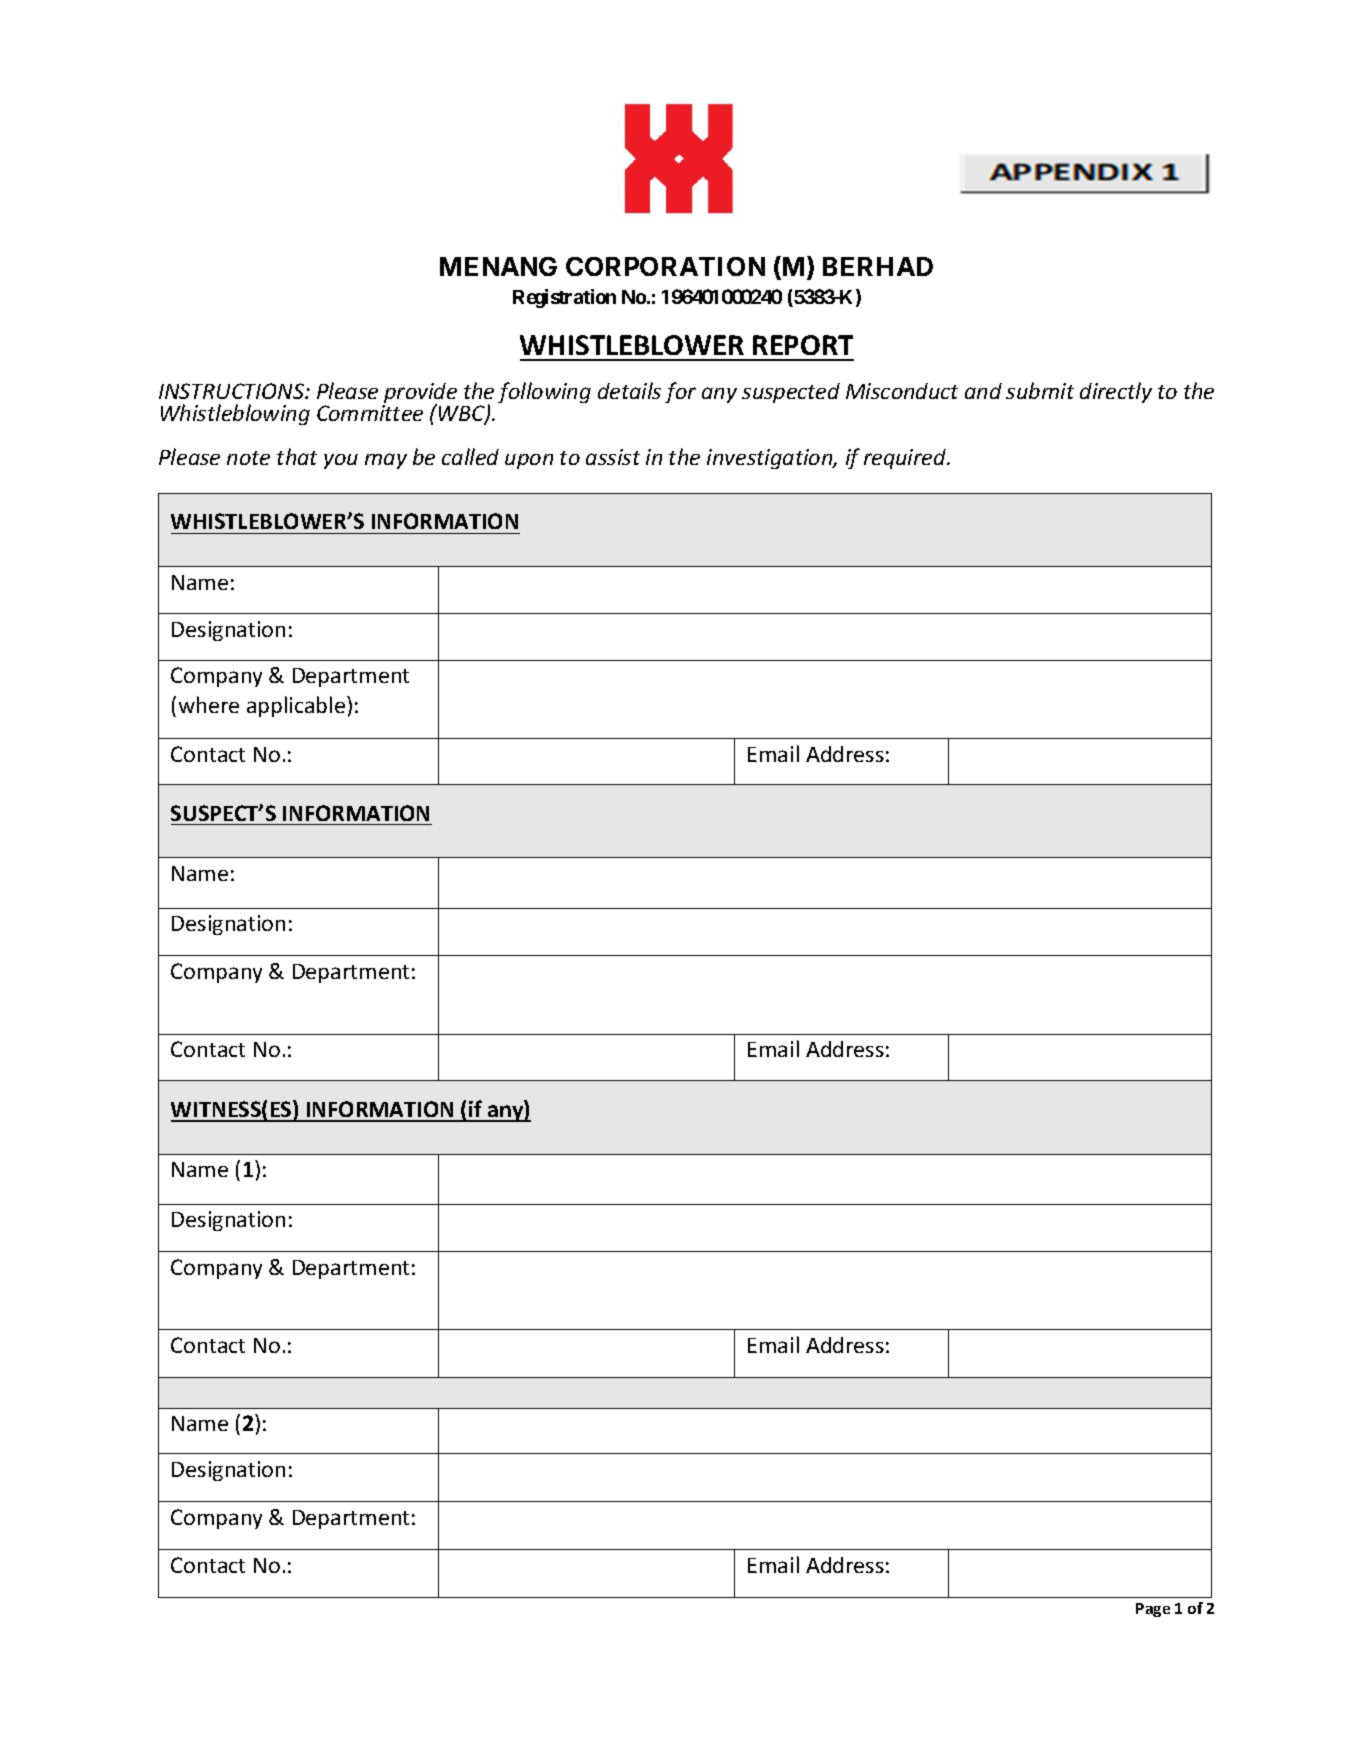 This screenshot has width=1345, height=1741. I want to click on required, so click(906, 459).
